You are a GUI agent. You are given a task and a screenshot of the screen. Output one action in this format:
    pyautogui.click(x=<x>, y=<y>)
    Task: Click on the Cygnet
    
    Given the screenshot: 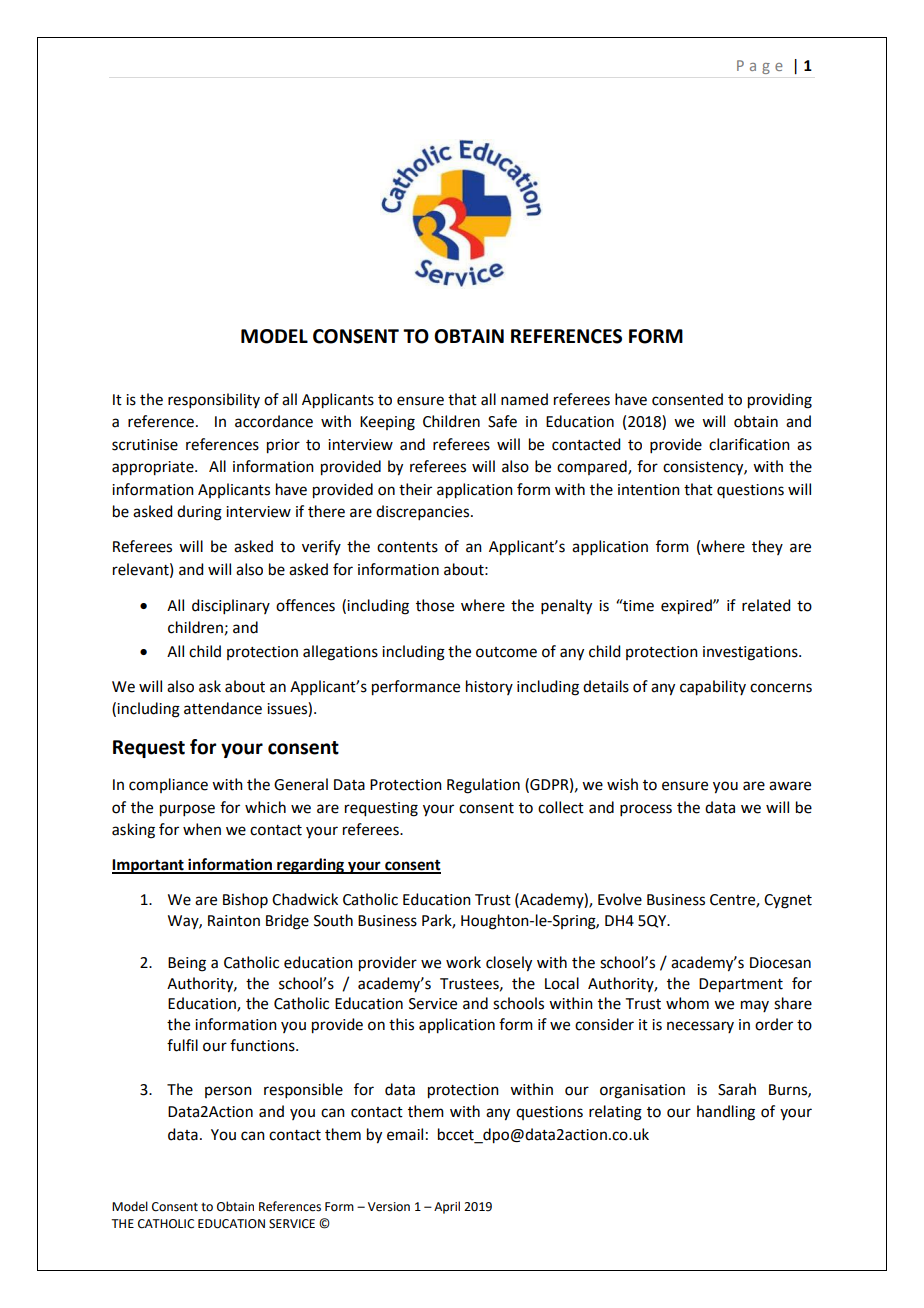 What is the action you would take?
    pyautogui.click(x=788, y=901)
